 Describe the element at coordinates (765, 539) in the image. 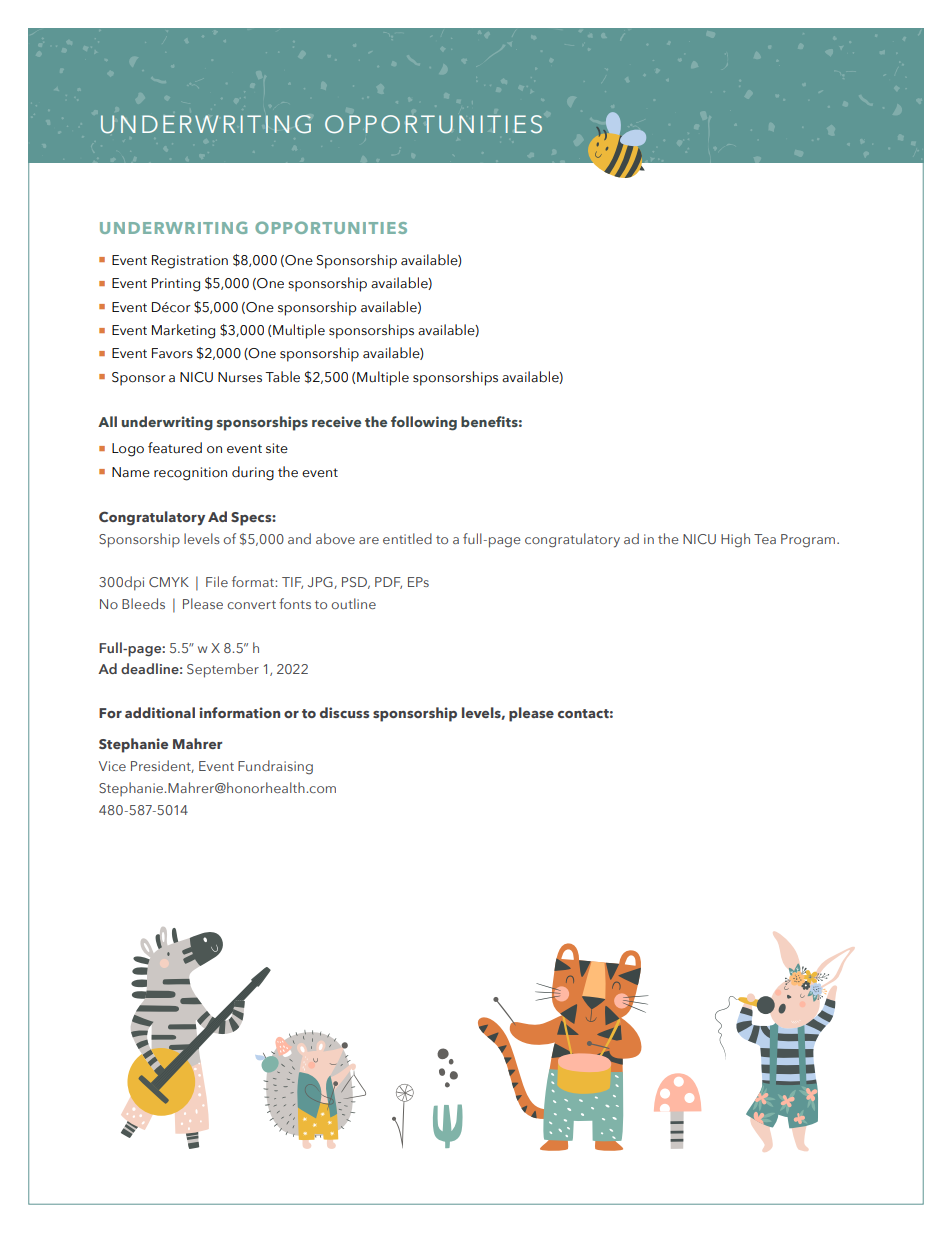

I see `Tea` at that location.
